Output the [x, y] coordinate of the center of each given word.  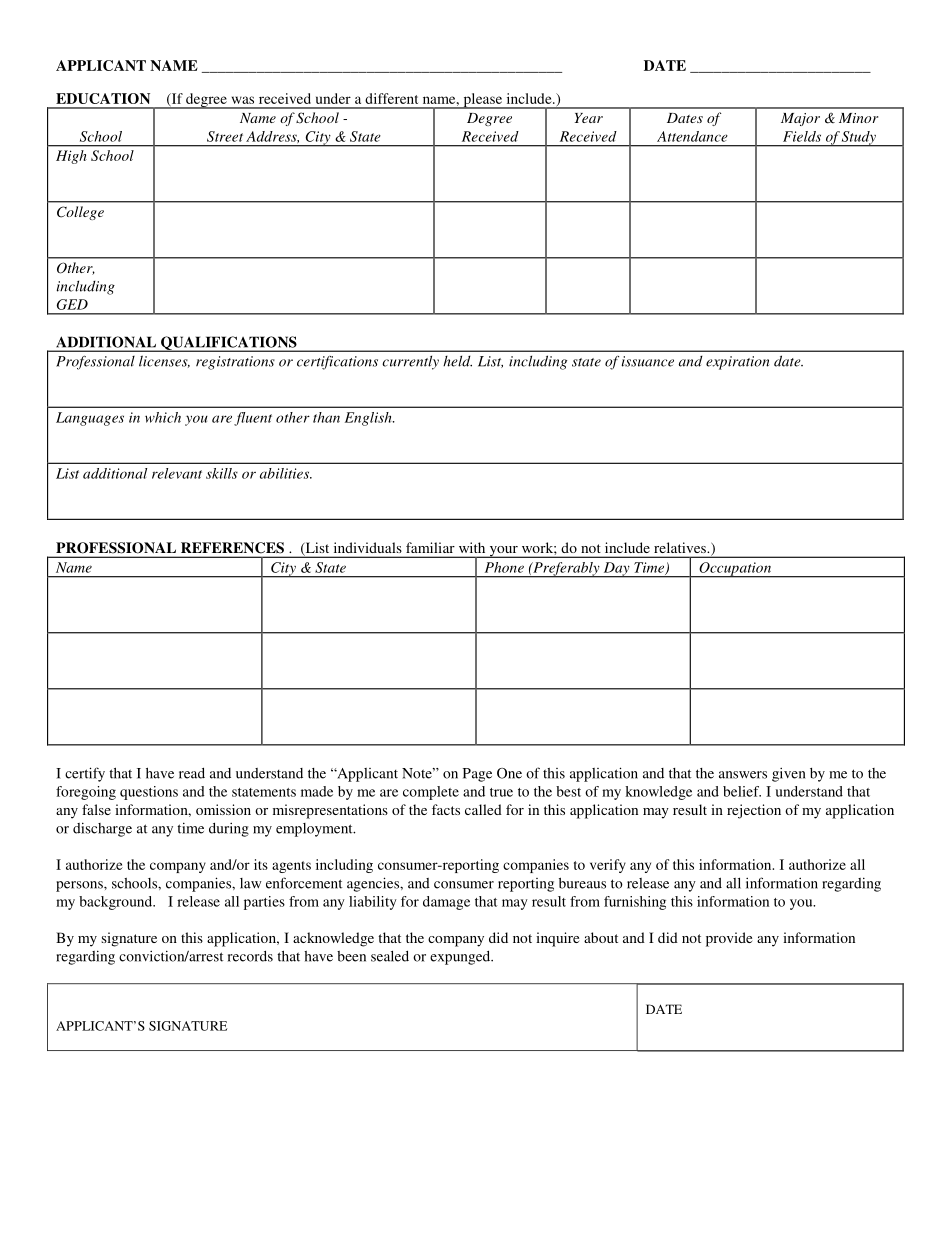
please [482, 101]
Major [800, 119]
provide [729, 939]
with [472, 547]
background [117, 903]
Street [225, 136]
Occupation [735, 570]
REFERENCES [232, 547]
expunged [461, 958]
